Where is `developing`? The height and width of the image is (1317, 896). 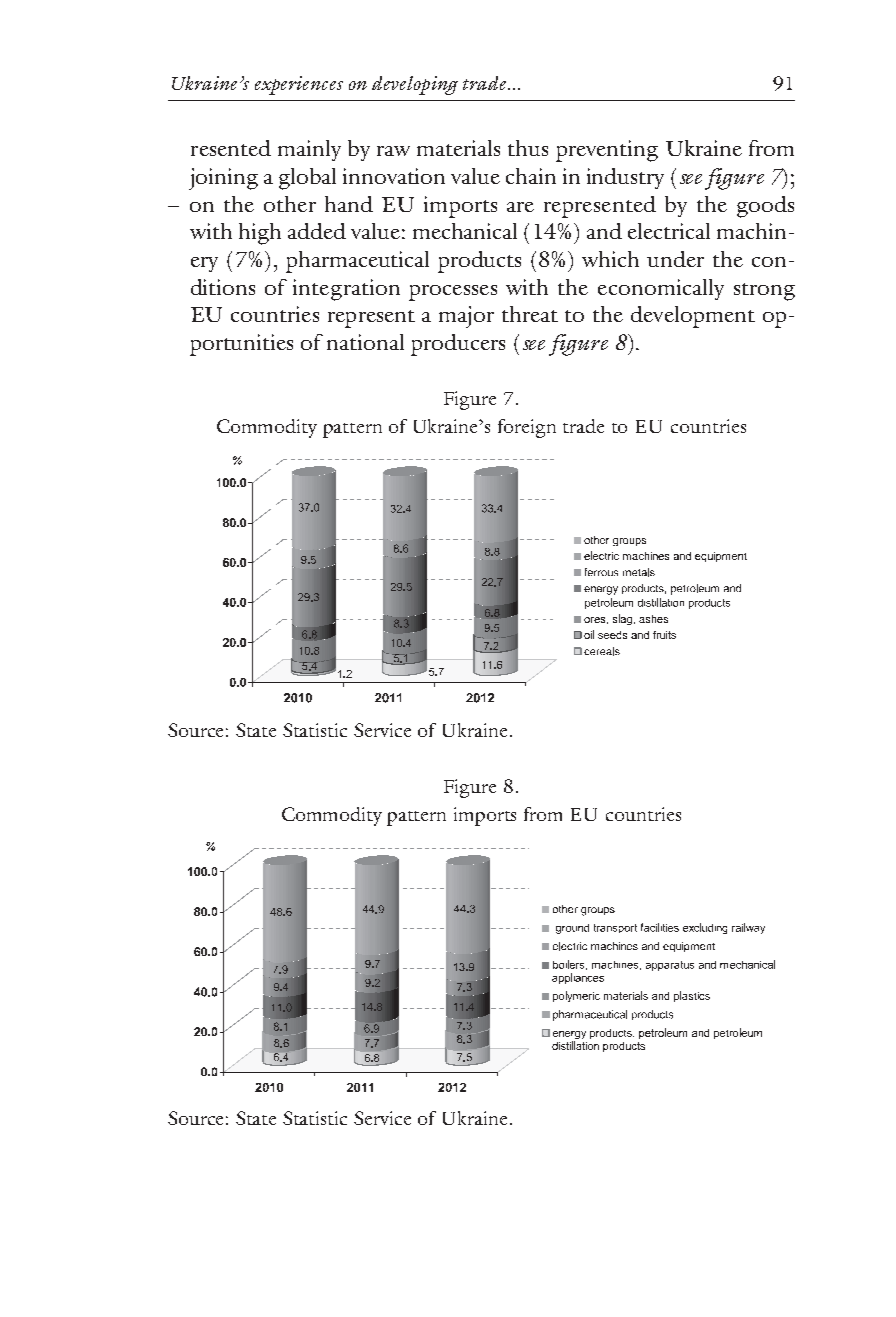 developing is located at coordinates (415, 85).
